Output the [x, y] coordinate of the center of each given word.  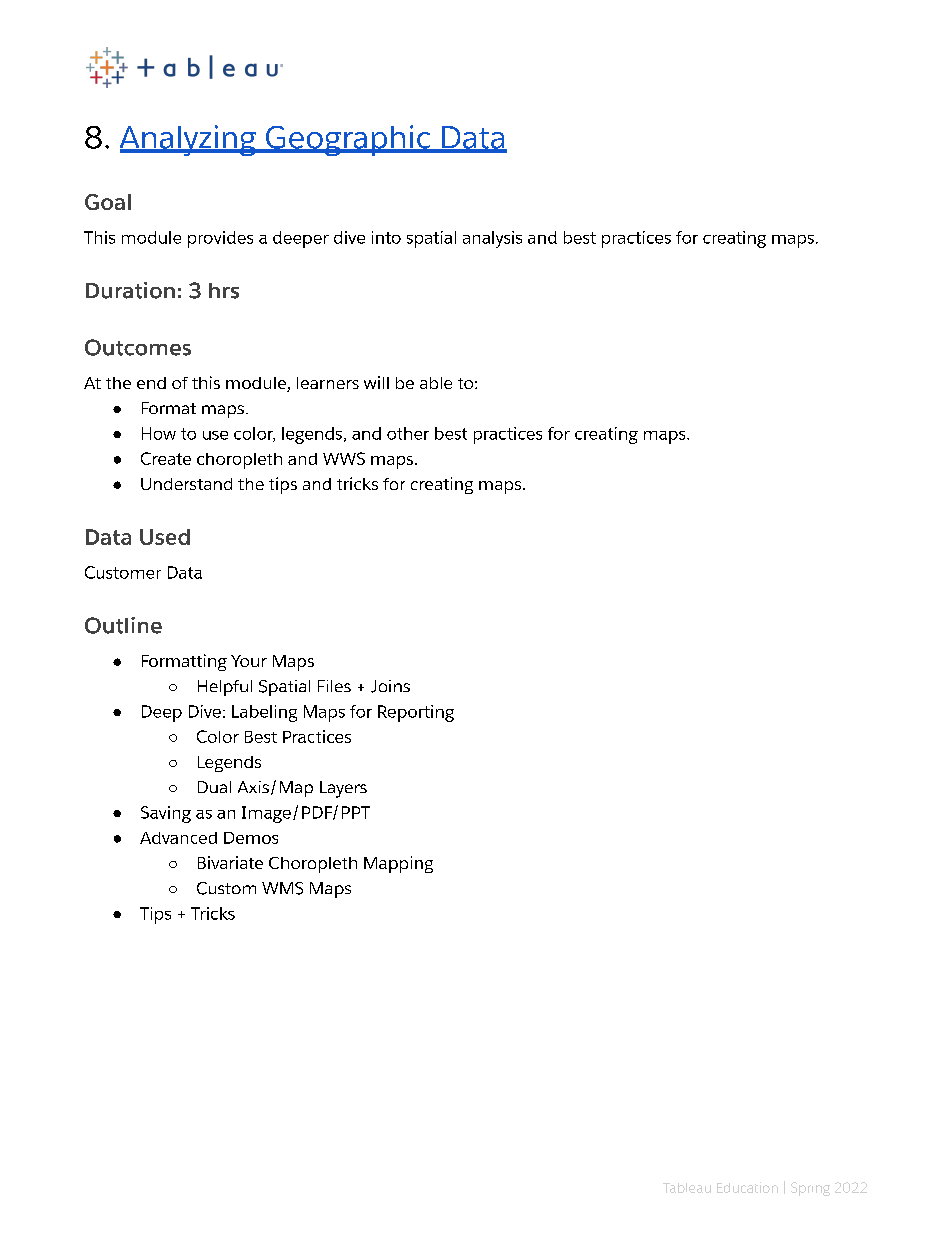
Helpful [225, 688]
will [376, 382]
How [159, 433]
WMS [282, 888]
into [386, 237]
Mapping [398, 864]
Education [747, 1187]
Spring [810, 1189]
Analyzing [189, 140]
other [408, 433]
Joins [390, 686]
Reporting [416, 713]
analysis [492, 239]
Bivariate [230, 862]
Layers [343, 789]
